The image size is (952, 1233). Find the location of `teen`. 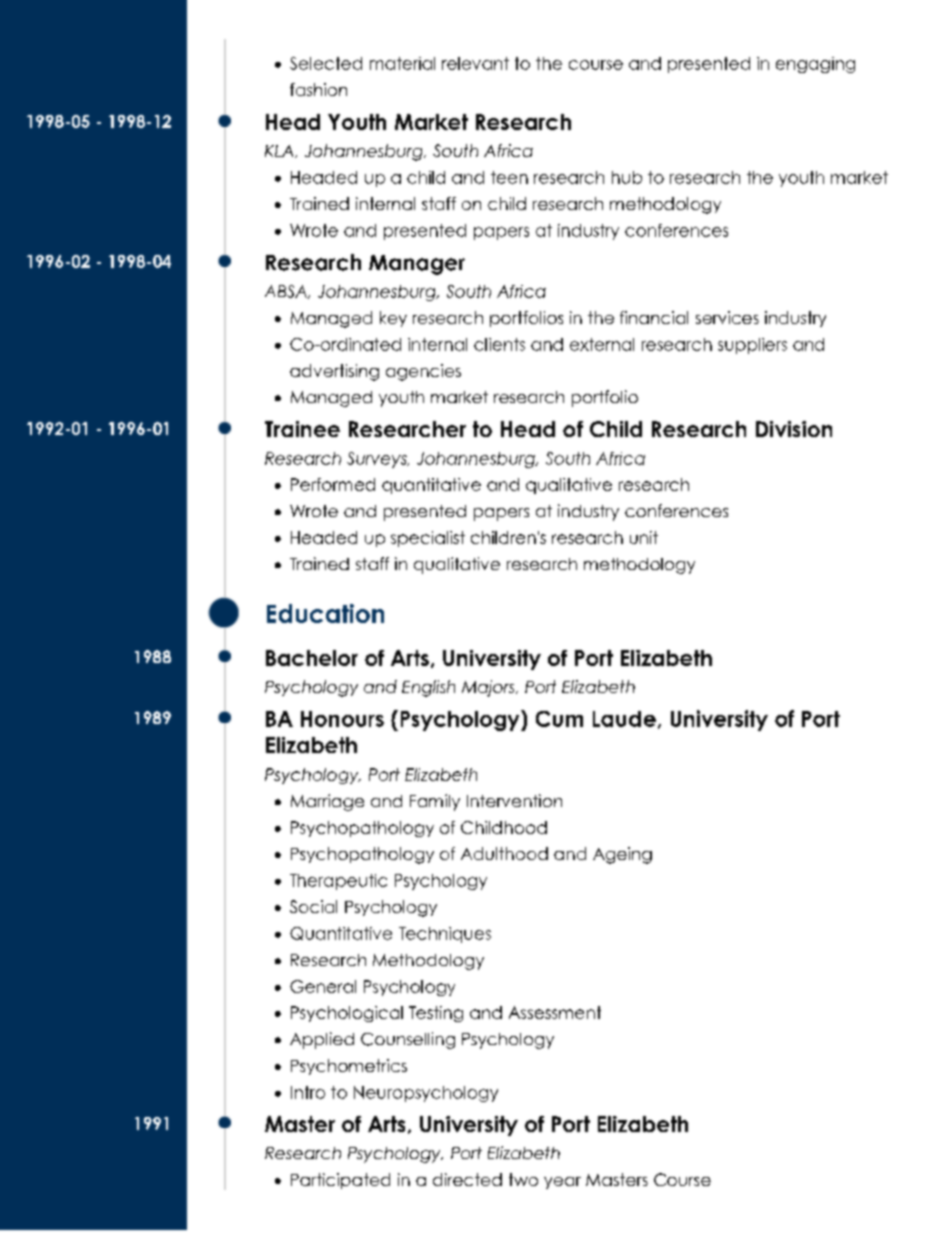

teen is located at coordinates (509, 177).
